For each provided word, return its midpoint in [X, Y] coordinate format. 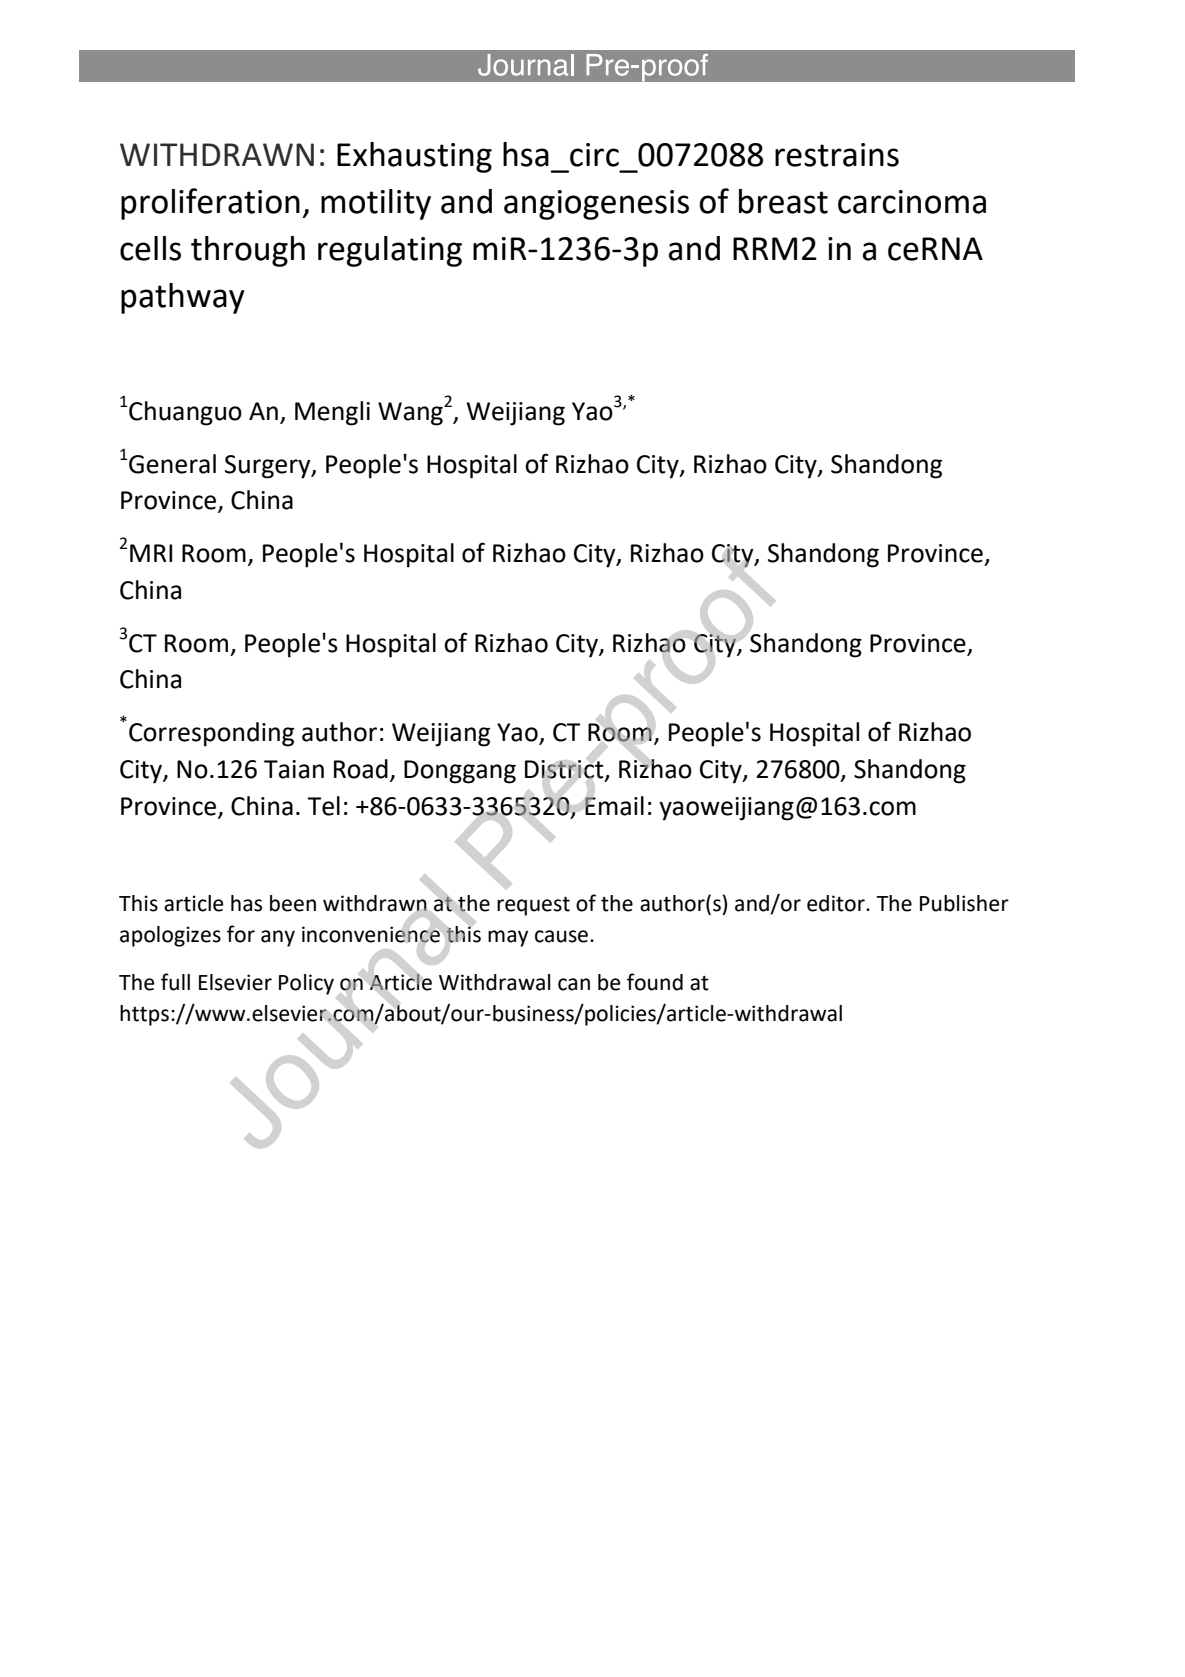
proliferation [210, 204]
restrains [837, 155]
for [241, 934]
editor [837, 903]
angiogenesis [596, 205]
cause [563, 936]
